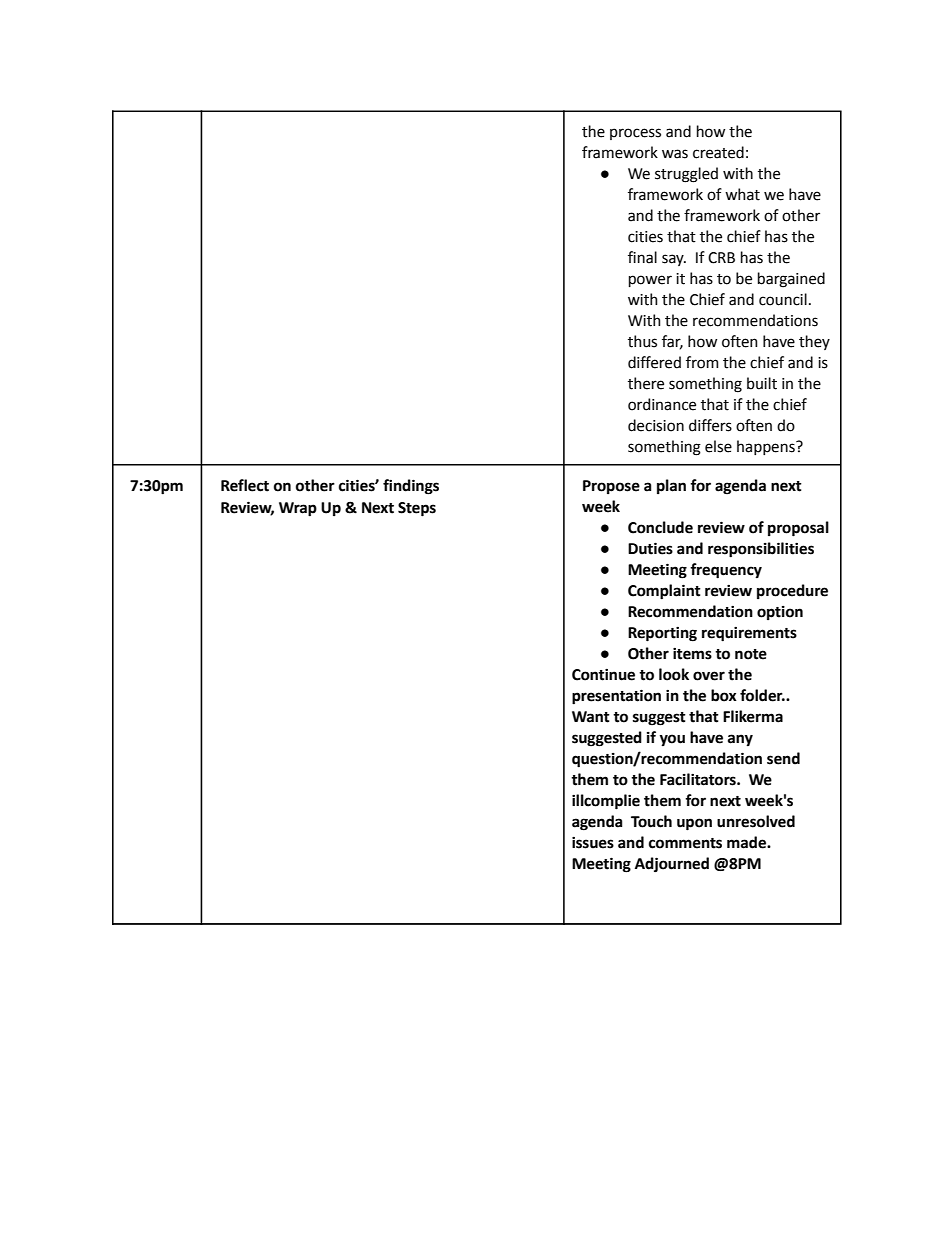  Describe the element at coordinates (593, 843) in the document. I see `issues` at that location.
